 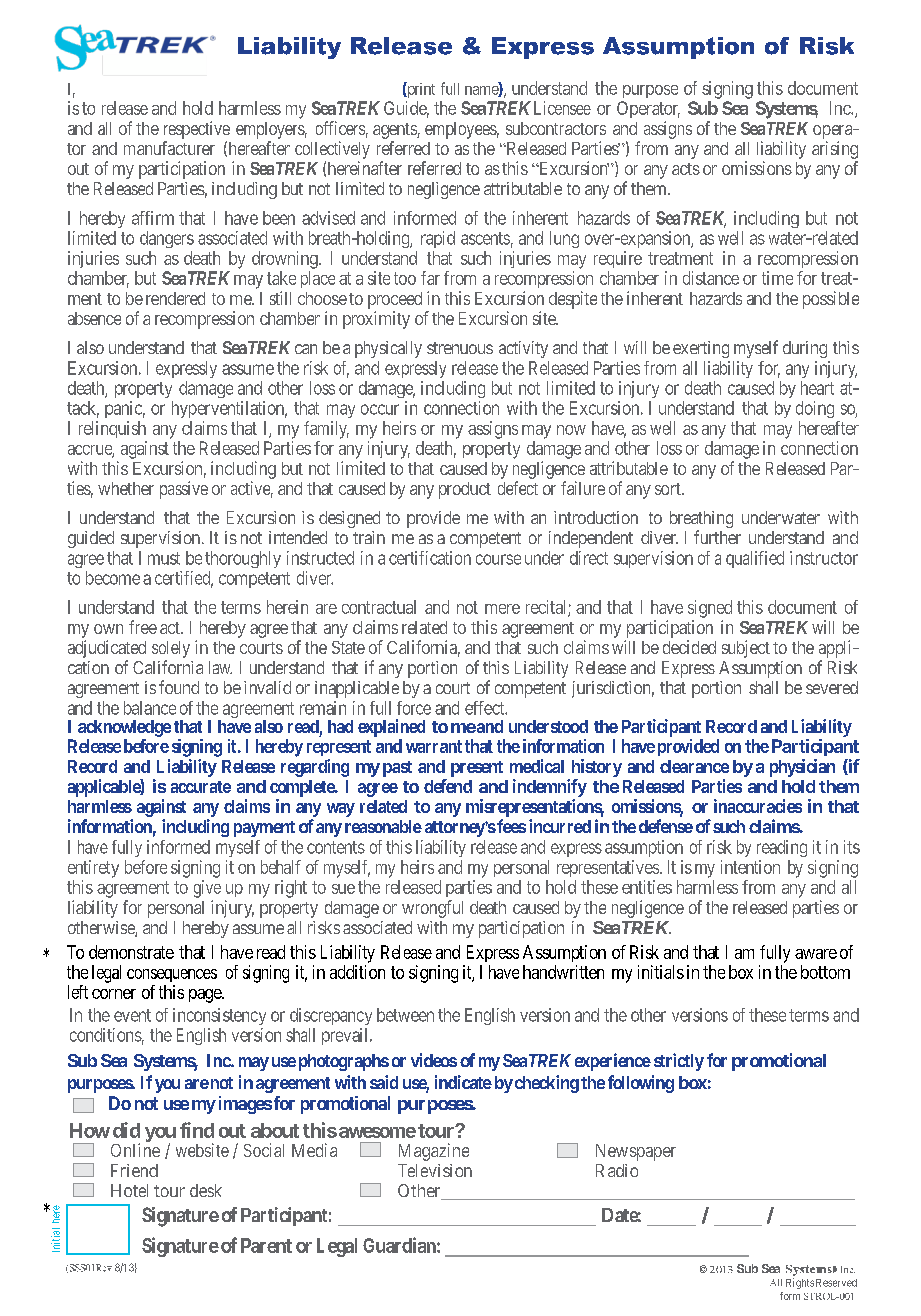 I want to click on arising, so click(x=835, y=150).
